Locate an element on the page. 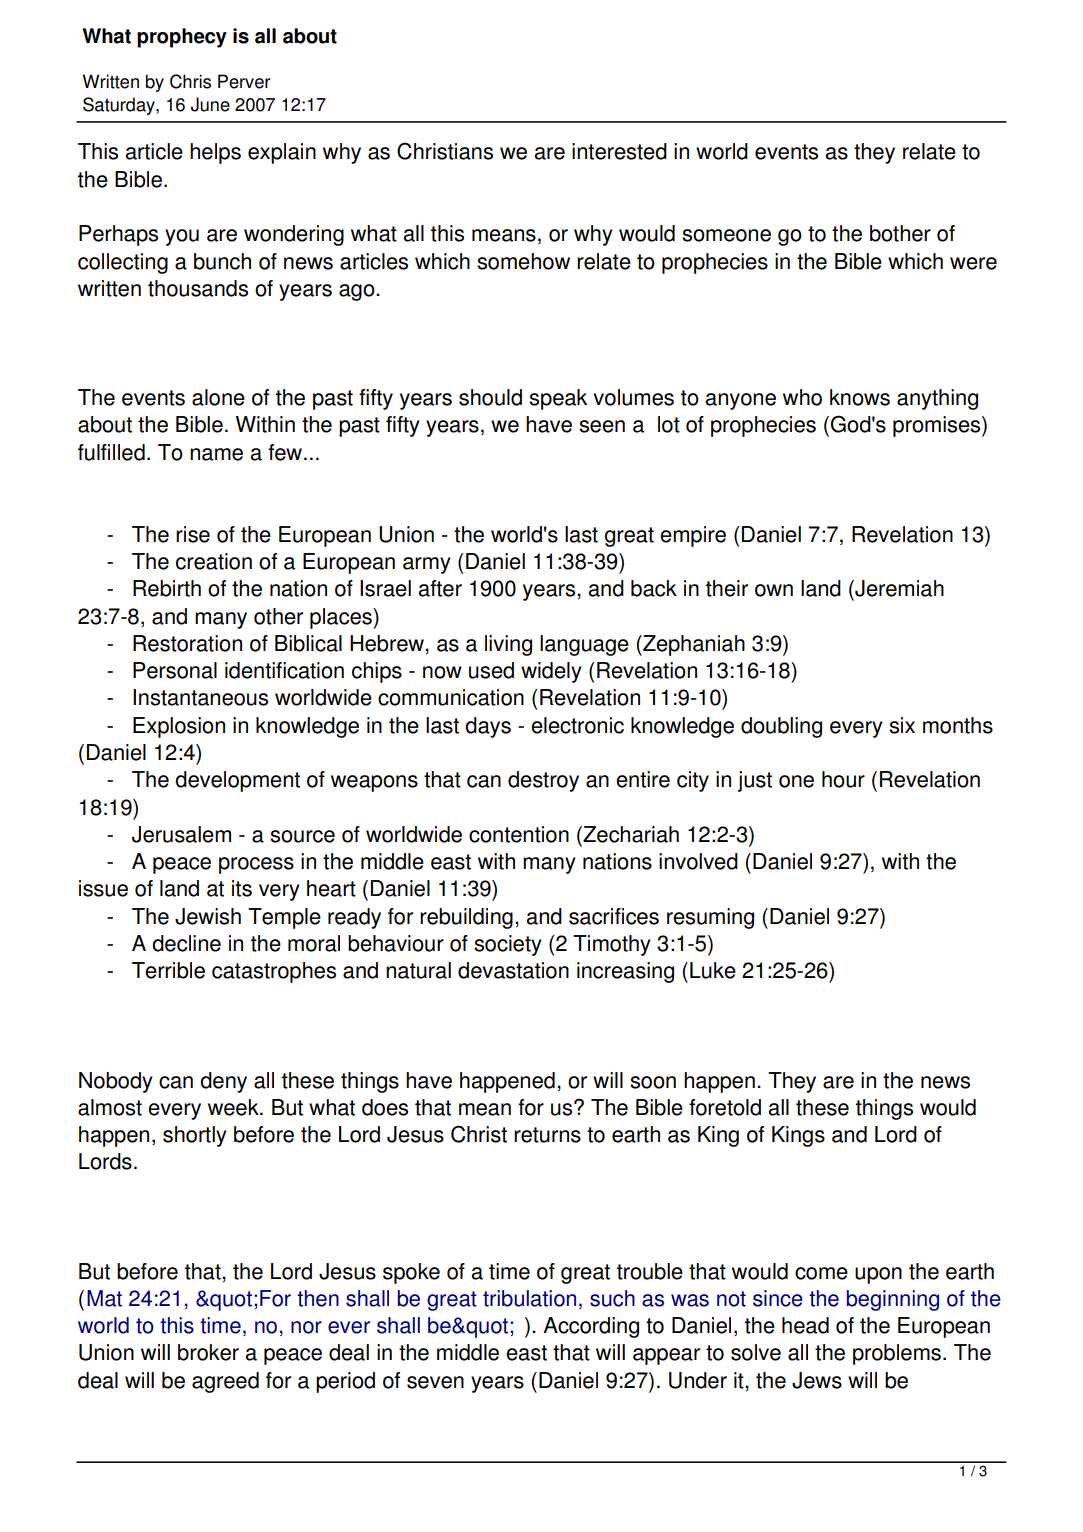 This page has width=1083, height=1532. Instantaneous is located at coordinates (200, 697).
